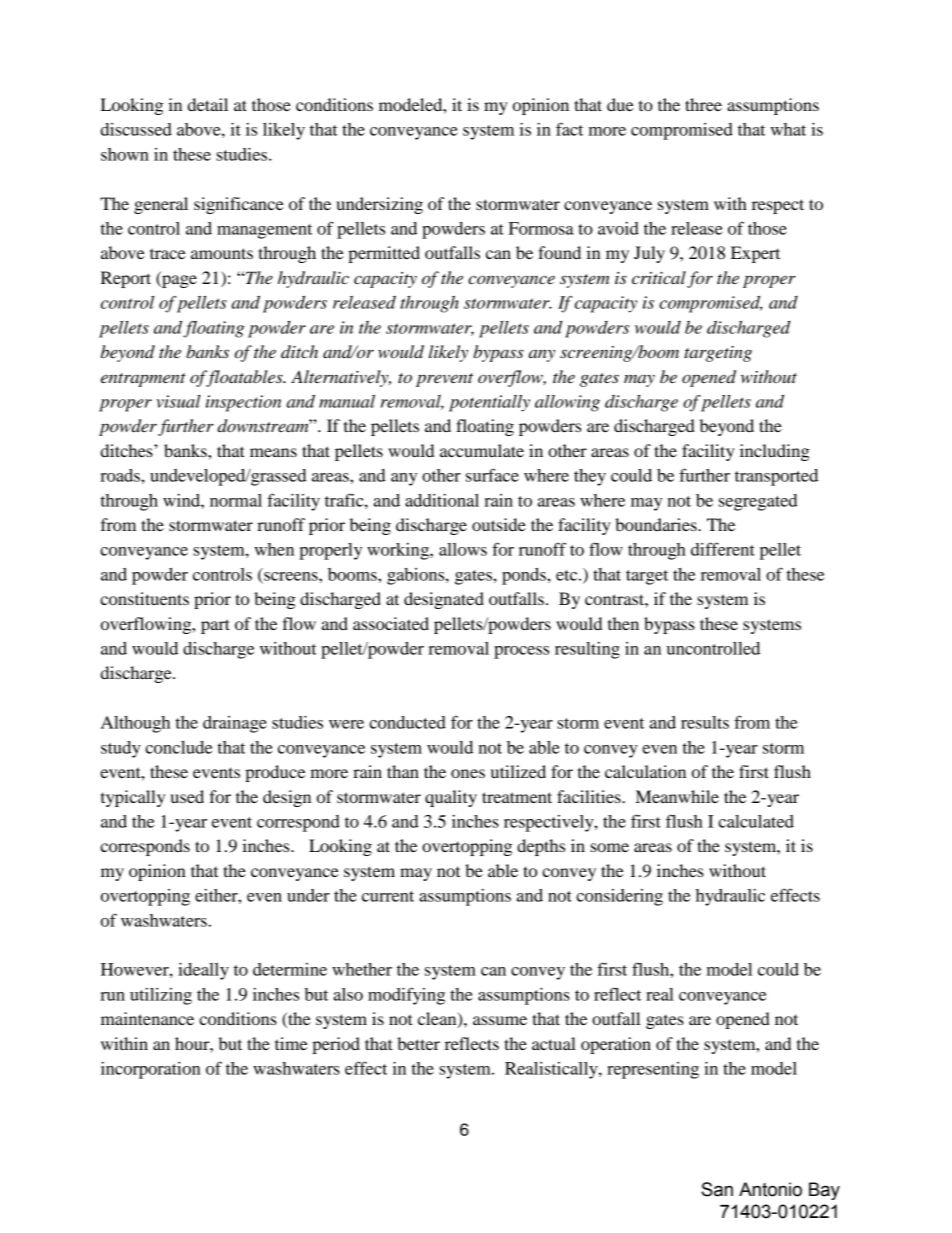 This document has width=952, height=1233. I want to click on better, so click(418, 1043).
